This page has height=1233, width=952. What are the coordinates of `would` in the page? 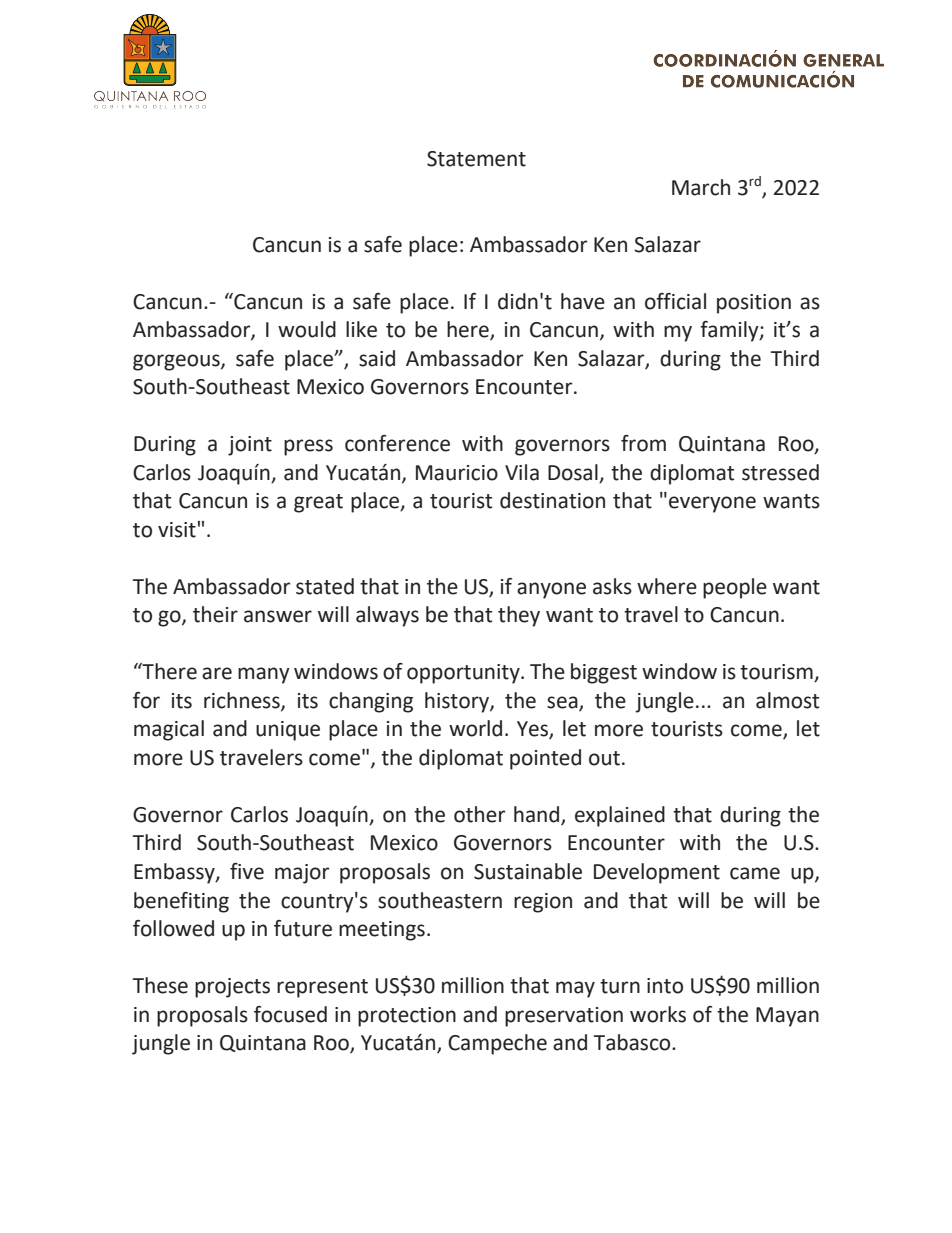 It's located at (307, 329).
